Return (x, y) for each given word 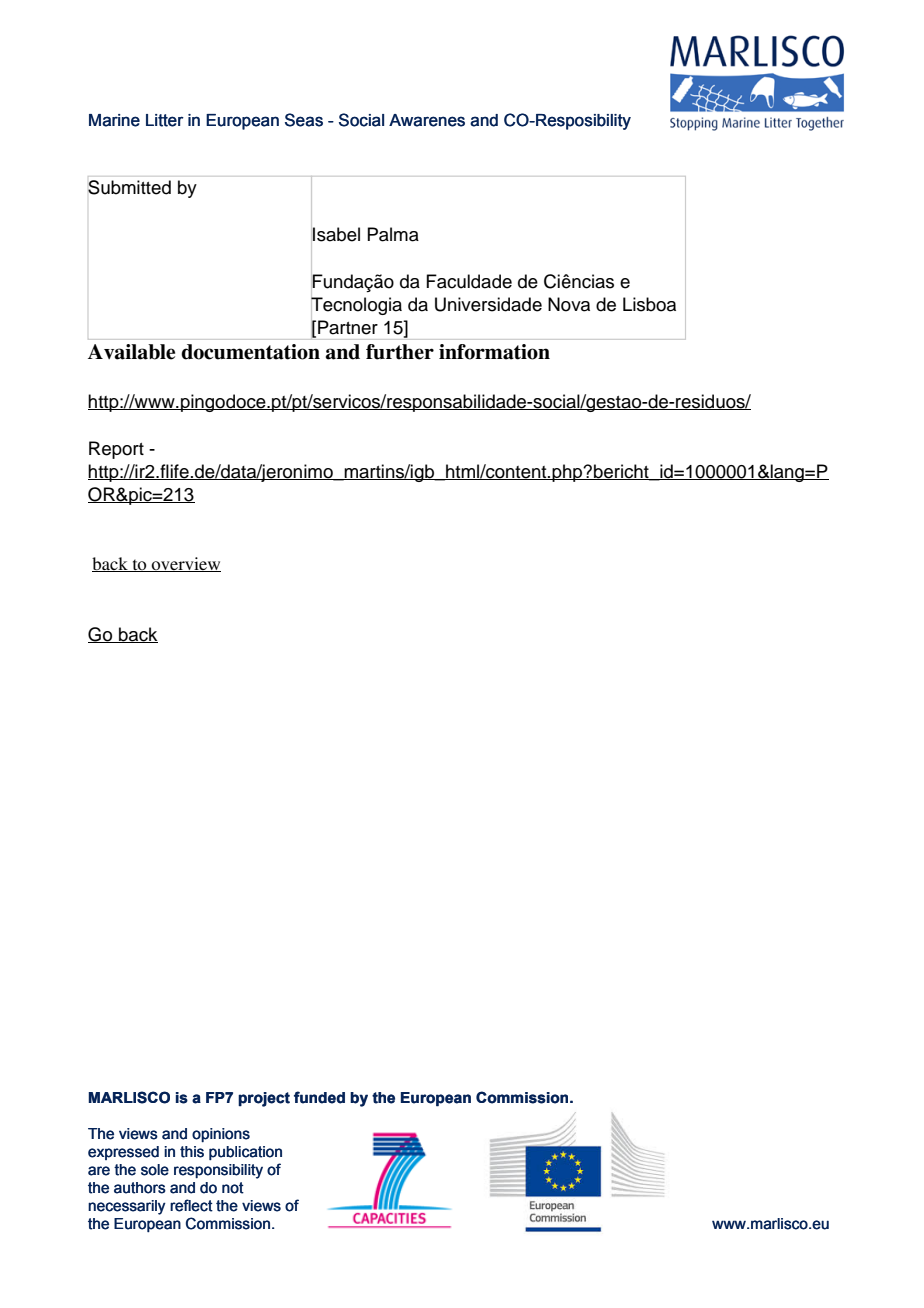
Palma (393, 234)
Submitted (129, 187)
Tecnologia (356, 306)
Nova (569, 304)
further (400, 352)
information (494, 352)
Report (116, 450)
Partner (348, 327)
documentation (250, 352)
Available (131, 352)
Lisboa (649, 304)
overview (185, 564)
